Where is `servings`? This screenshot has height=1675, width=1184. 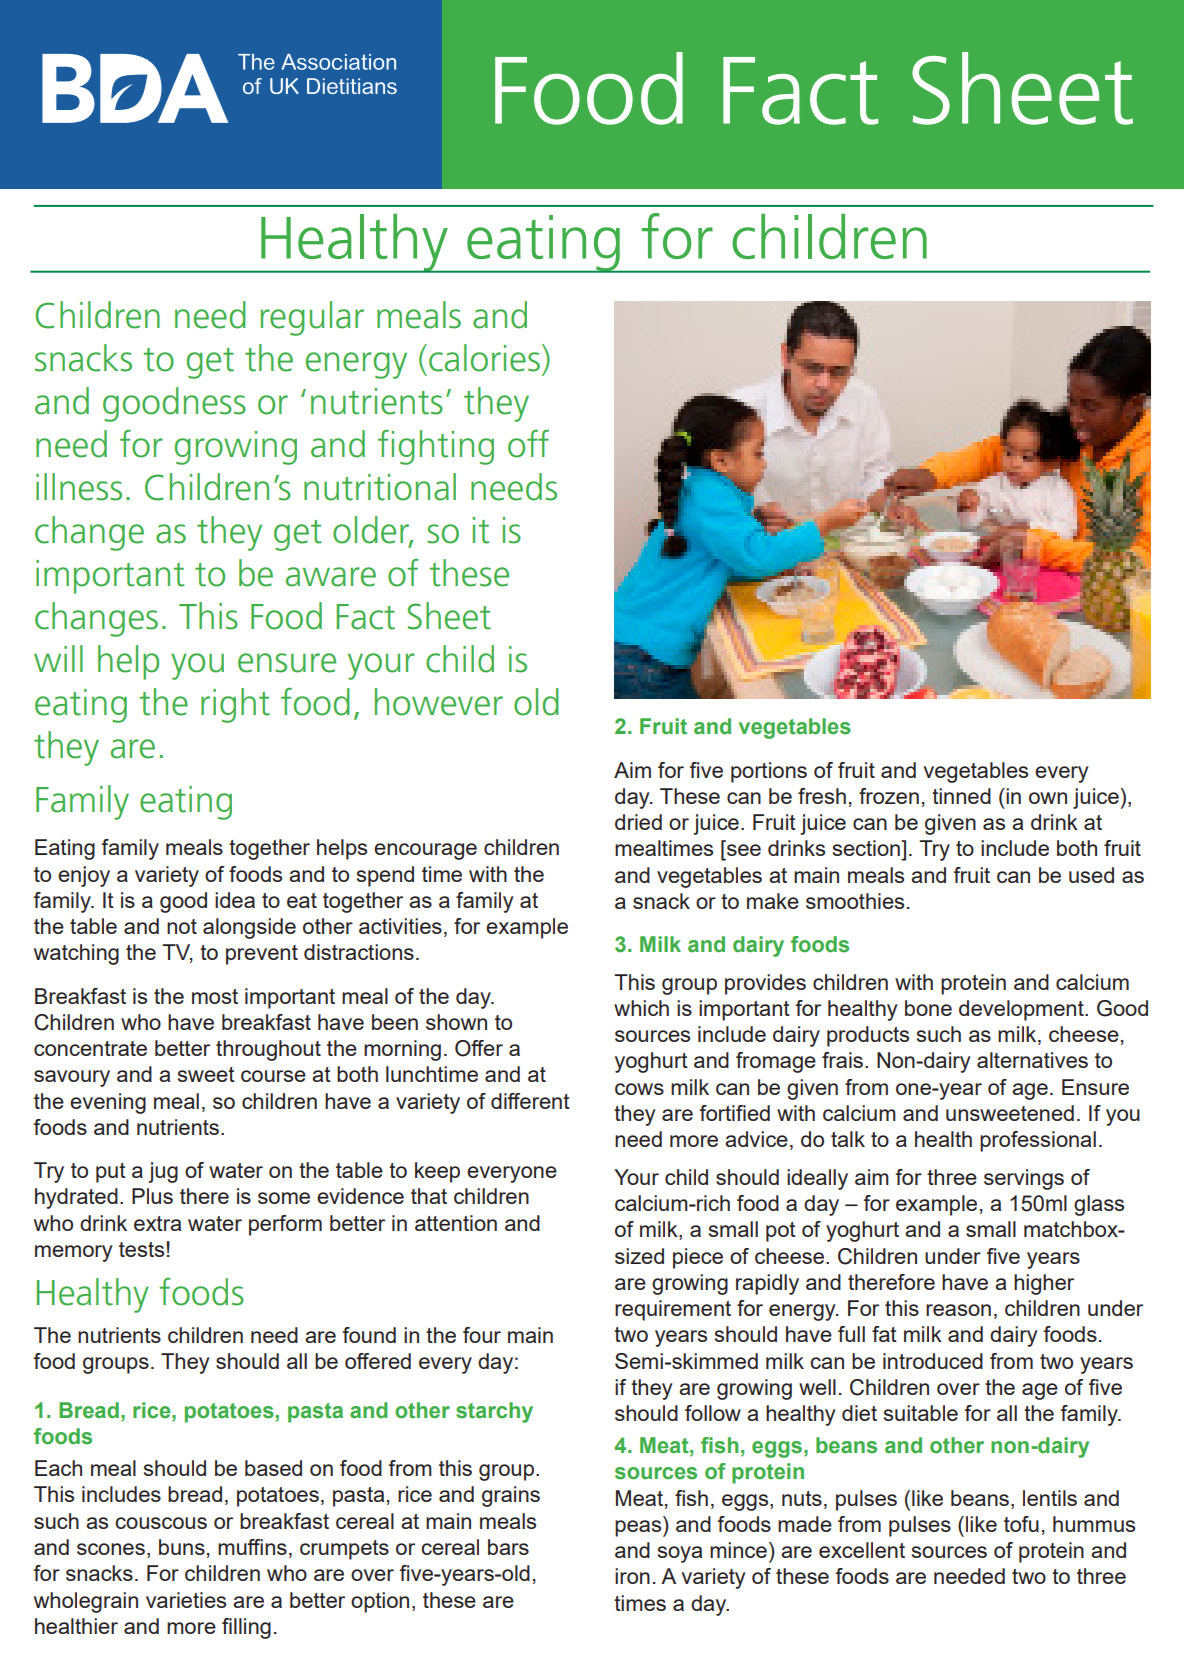 servings is located at coordinates (1024, 1179).
